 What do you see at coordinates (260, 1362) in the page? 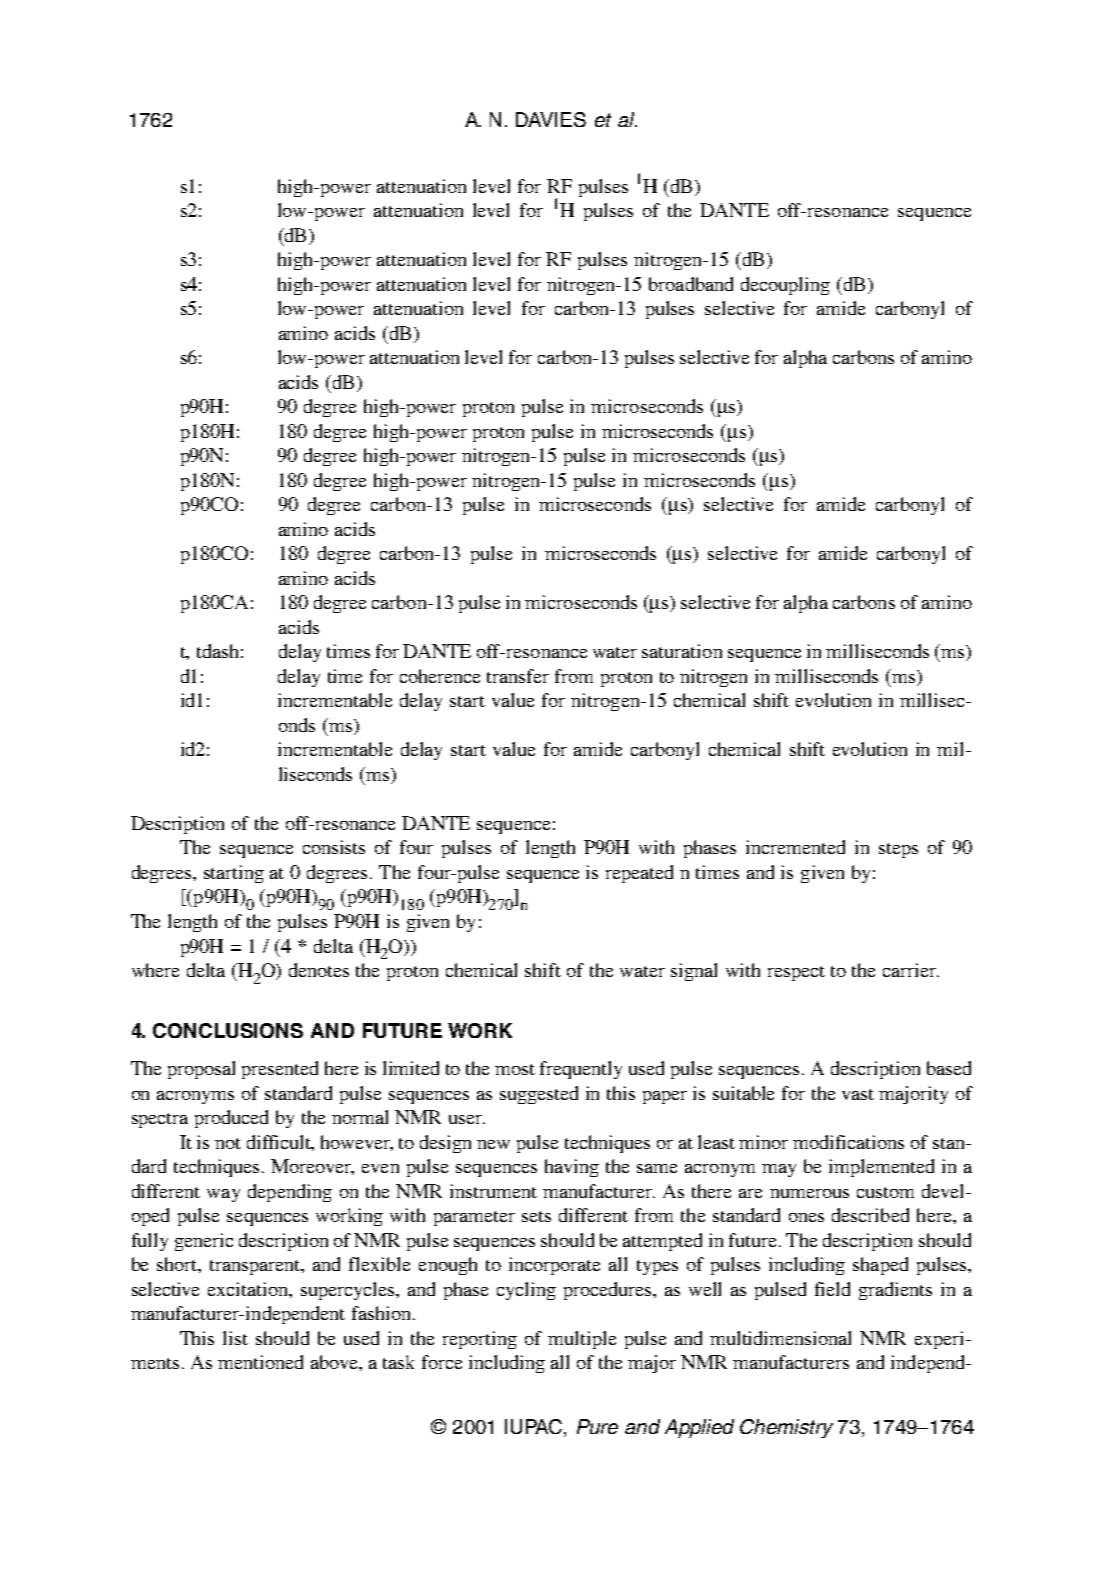
I see `mentioned` at bounding box center [260, 1362].
